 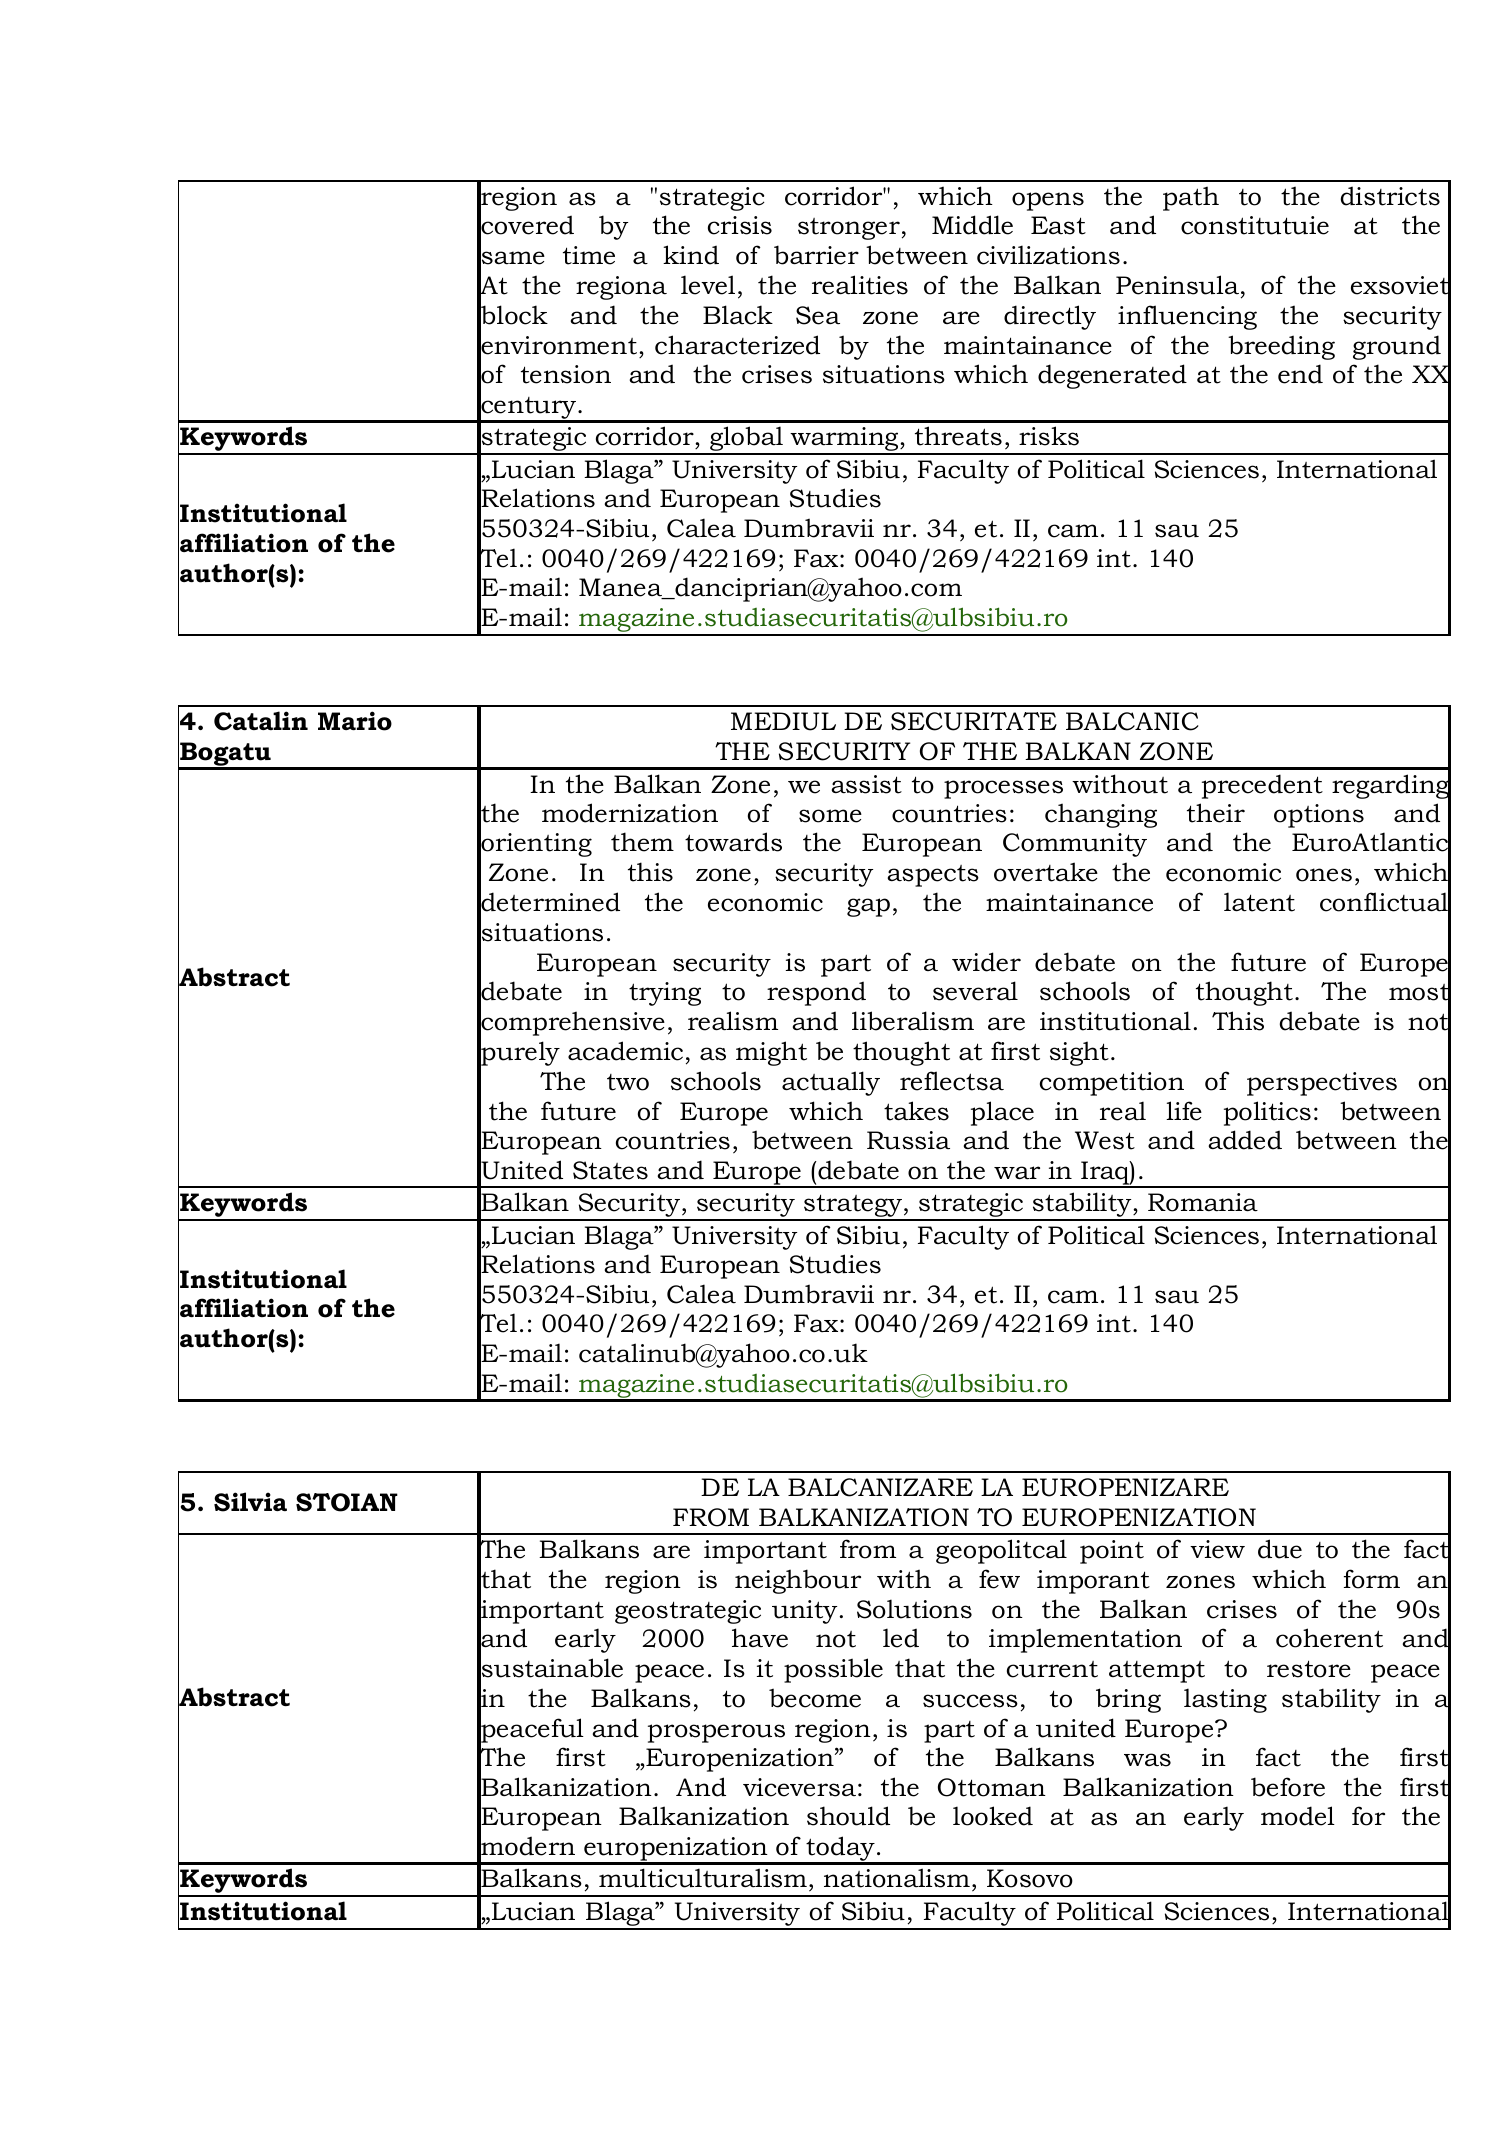 What do you see at coordinates (703, 1878) in the page?
I see `multiculturalism` at bounding box center [703, 1878].
